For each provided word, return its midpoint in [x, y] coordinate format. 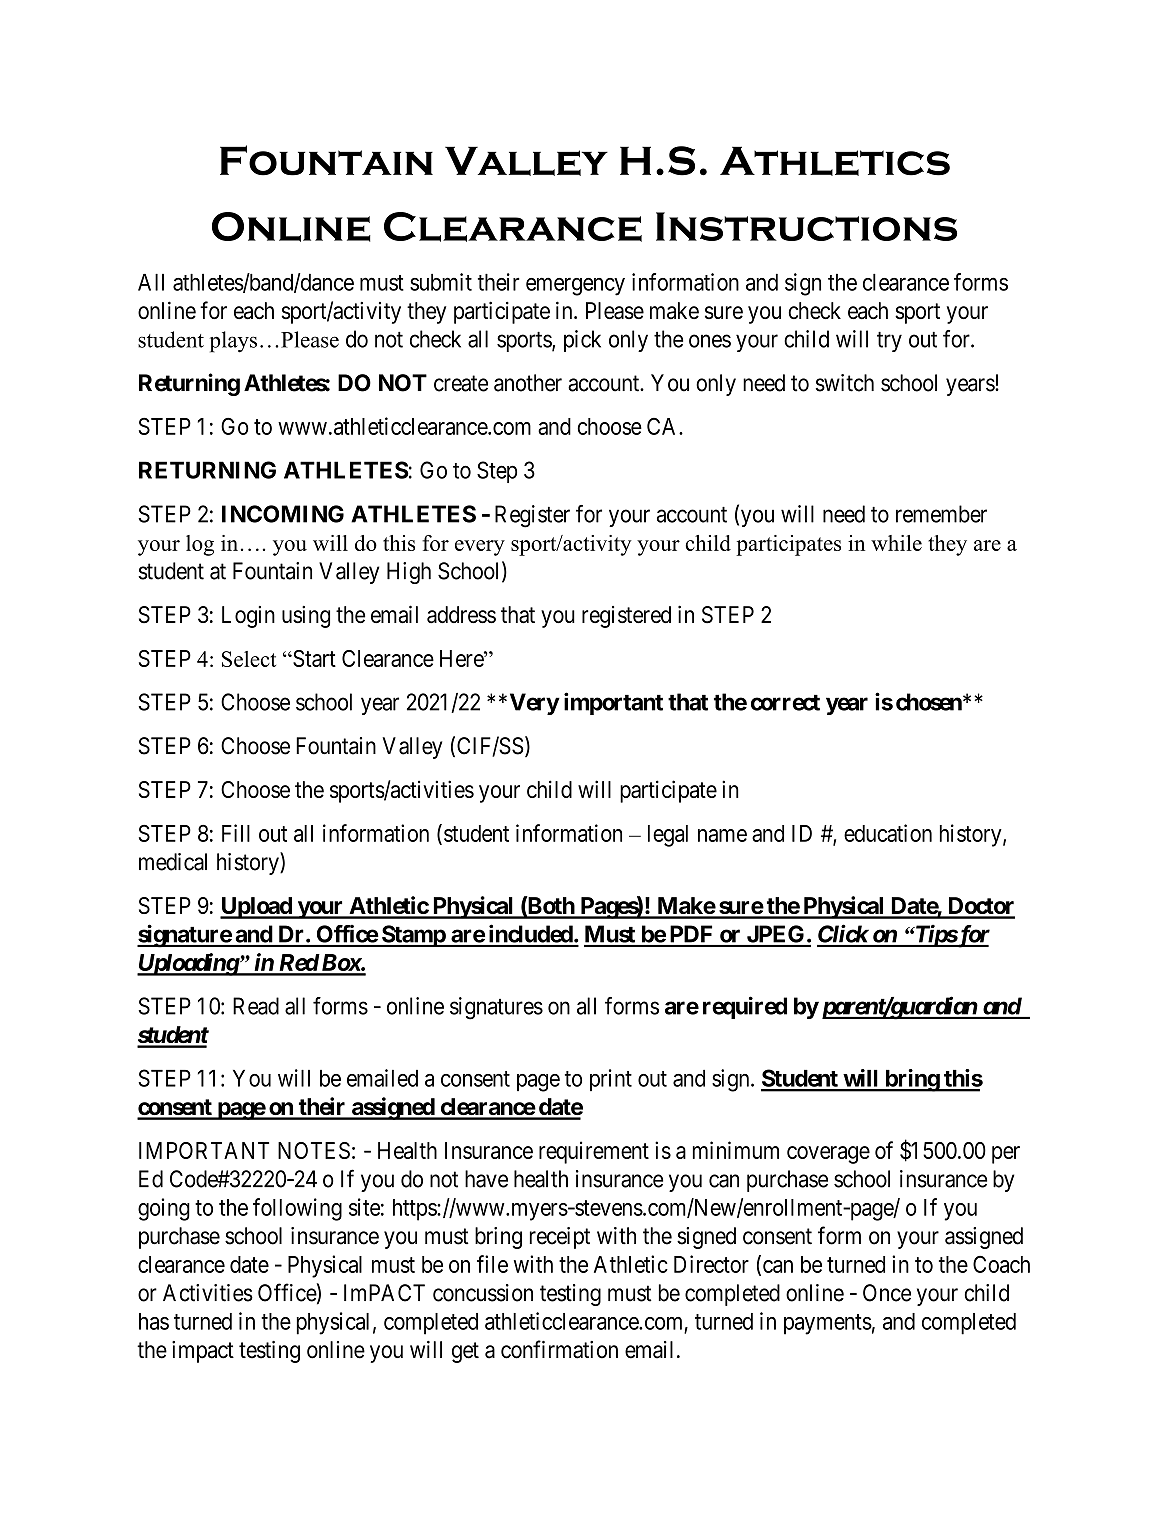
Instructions [806, 226]
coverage [828, 1155]
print [611, 1080]
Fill [236, 833]
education [888, 833]
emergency [575, 286]
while [896, 543]
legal [668, 836]
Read [256, 1006]
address [461, 615]
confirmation [559, 1349]
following [297, 1209]
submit [441, 282]
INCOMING [283, 514]
